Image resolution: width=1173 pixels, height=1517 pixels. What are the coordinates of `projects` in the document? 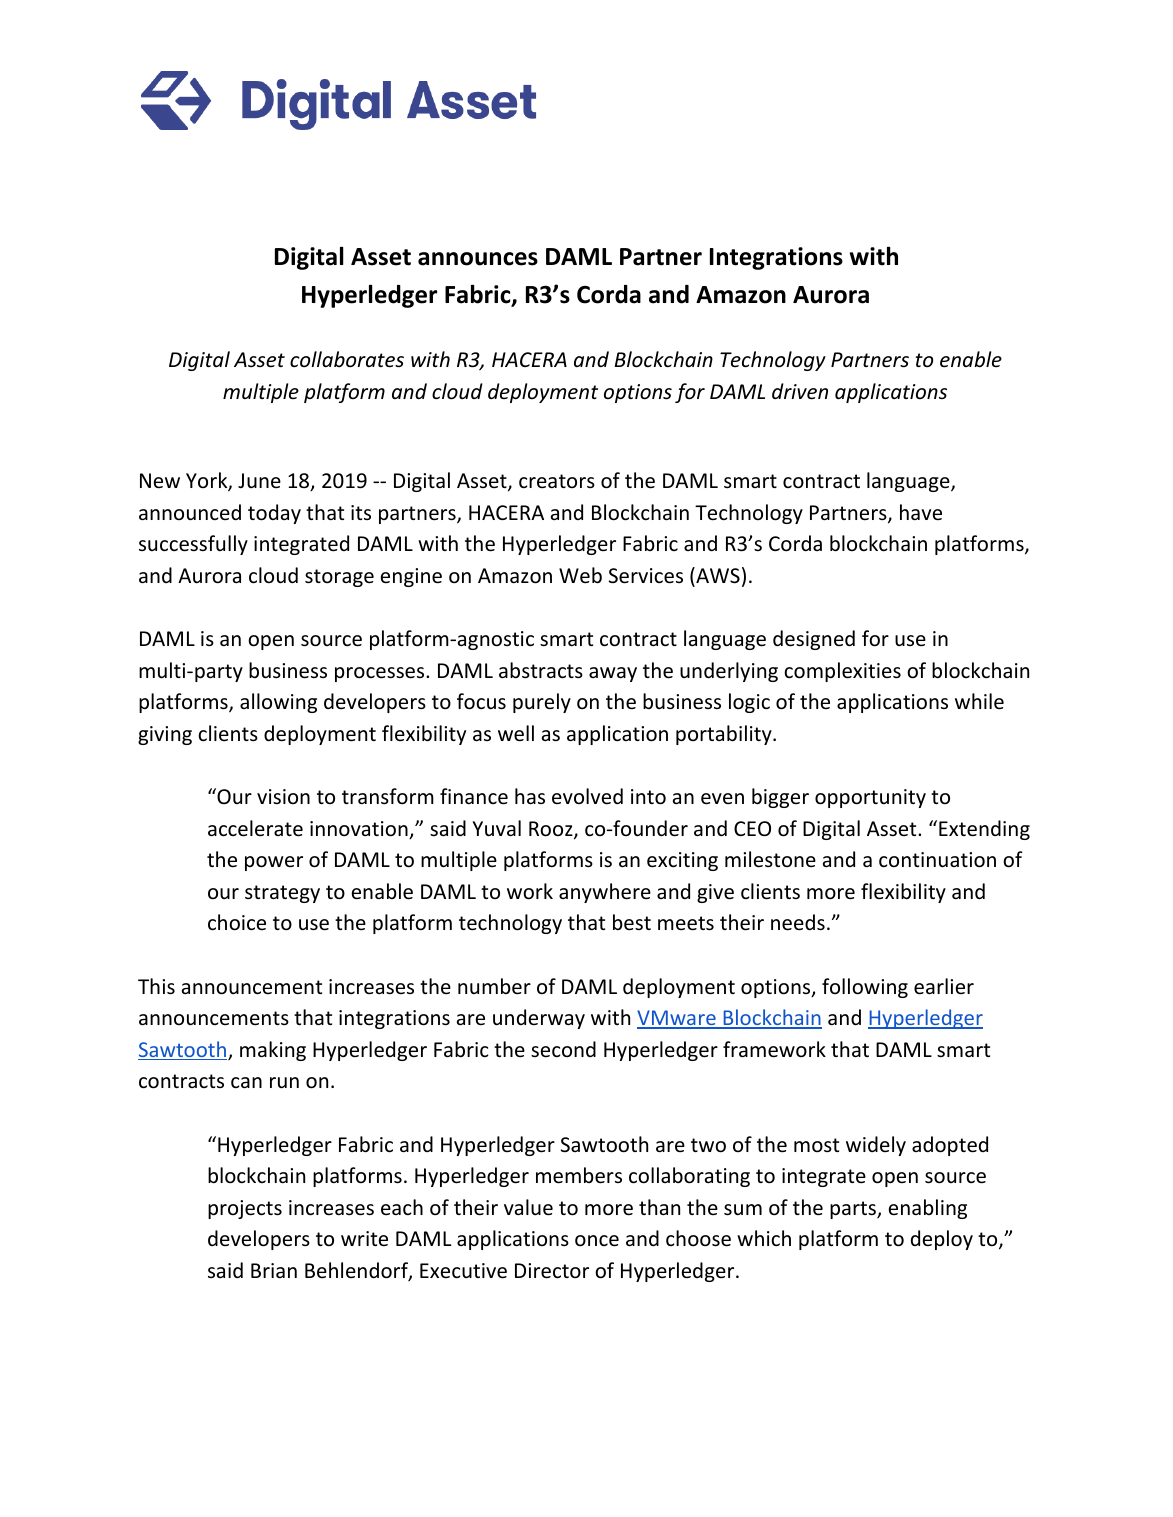 It's located at (245, 1209).
